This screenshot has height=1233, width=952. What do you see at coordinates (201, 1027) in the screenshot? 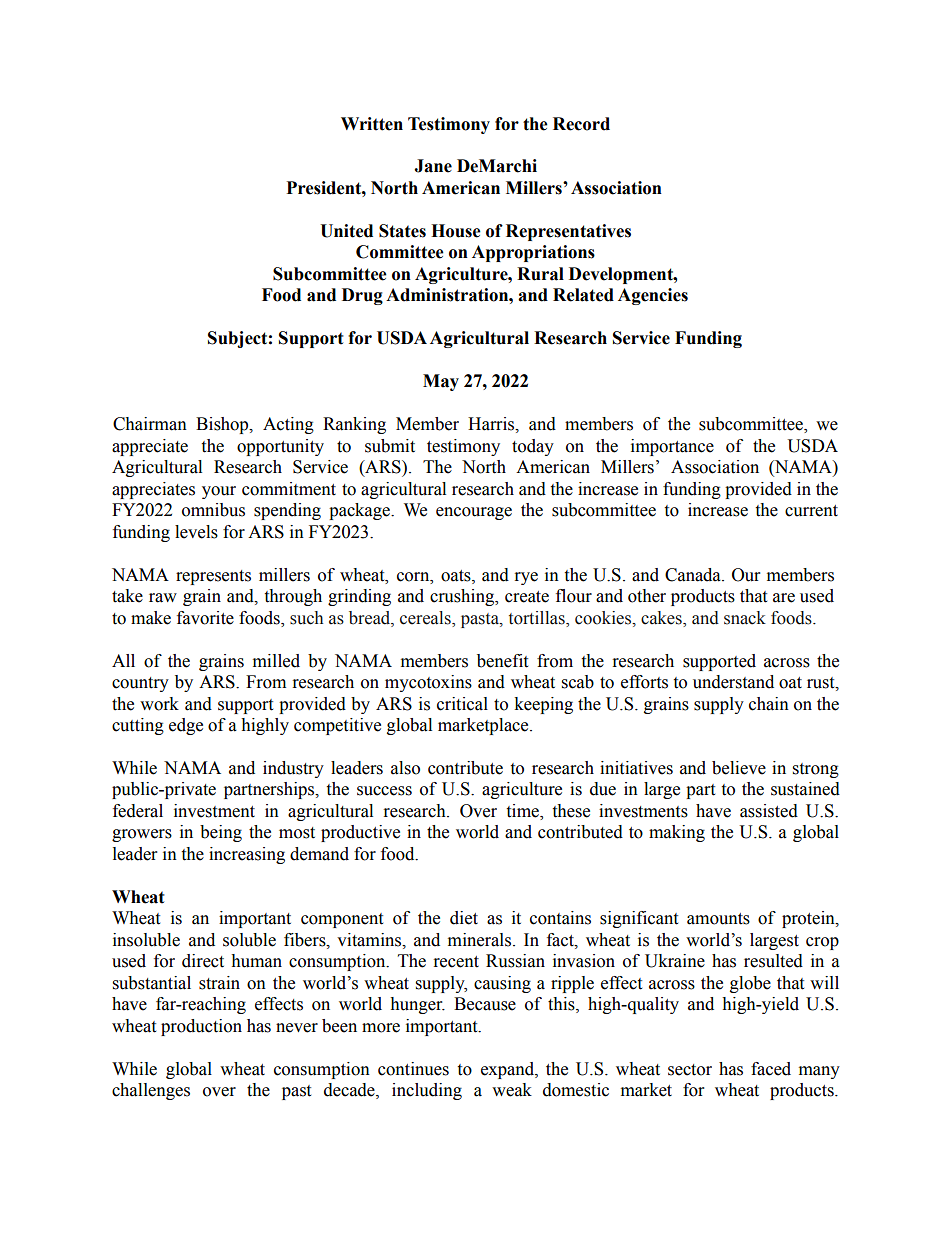
I see `production` at bounding box center [201, 1027].
